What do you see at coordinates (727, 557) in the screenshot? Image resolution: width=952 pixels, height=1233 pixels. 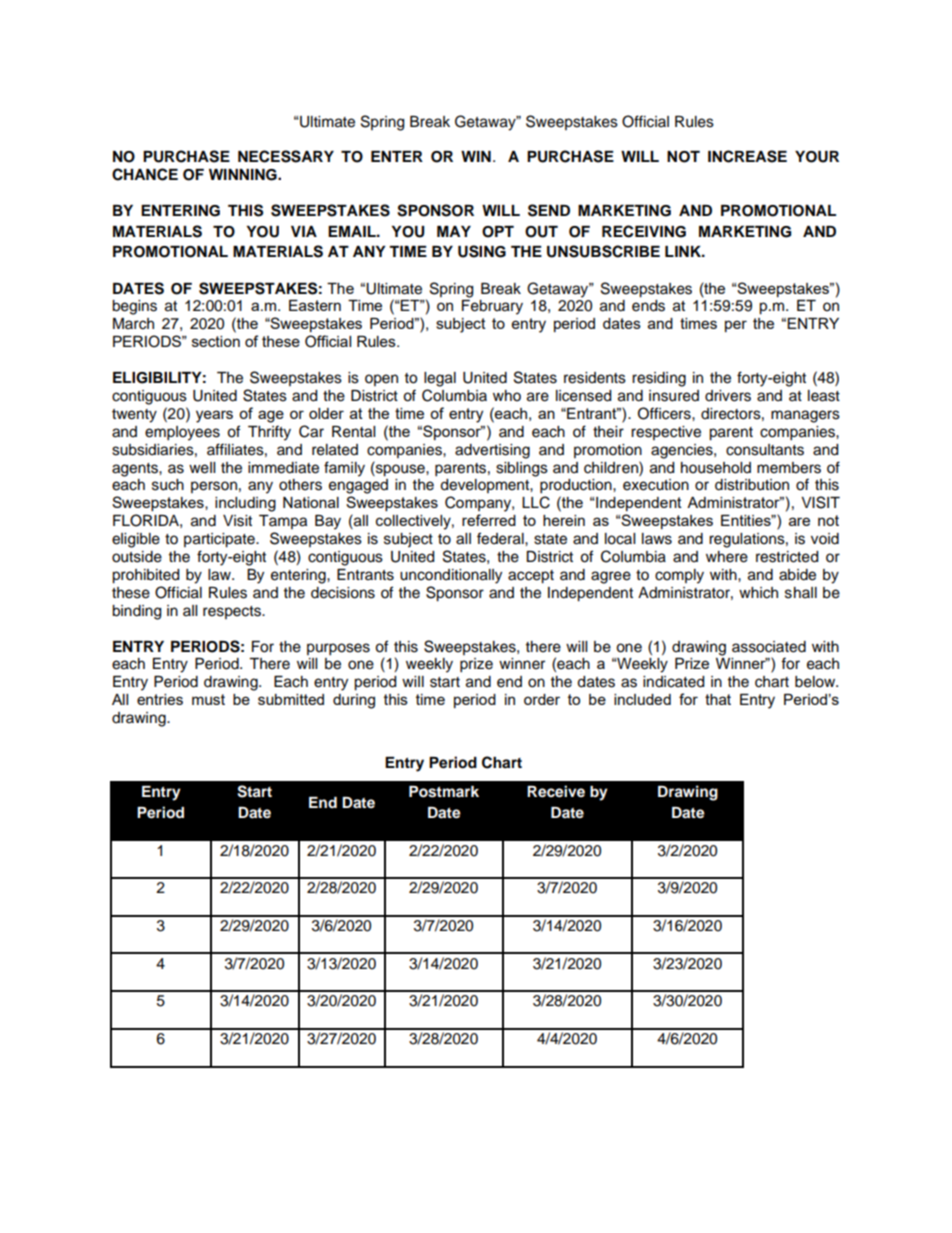 I see `where` at bounding box center [727, 557].
